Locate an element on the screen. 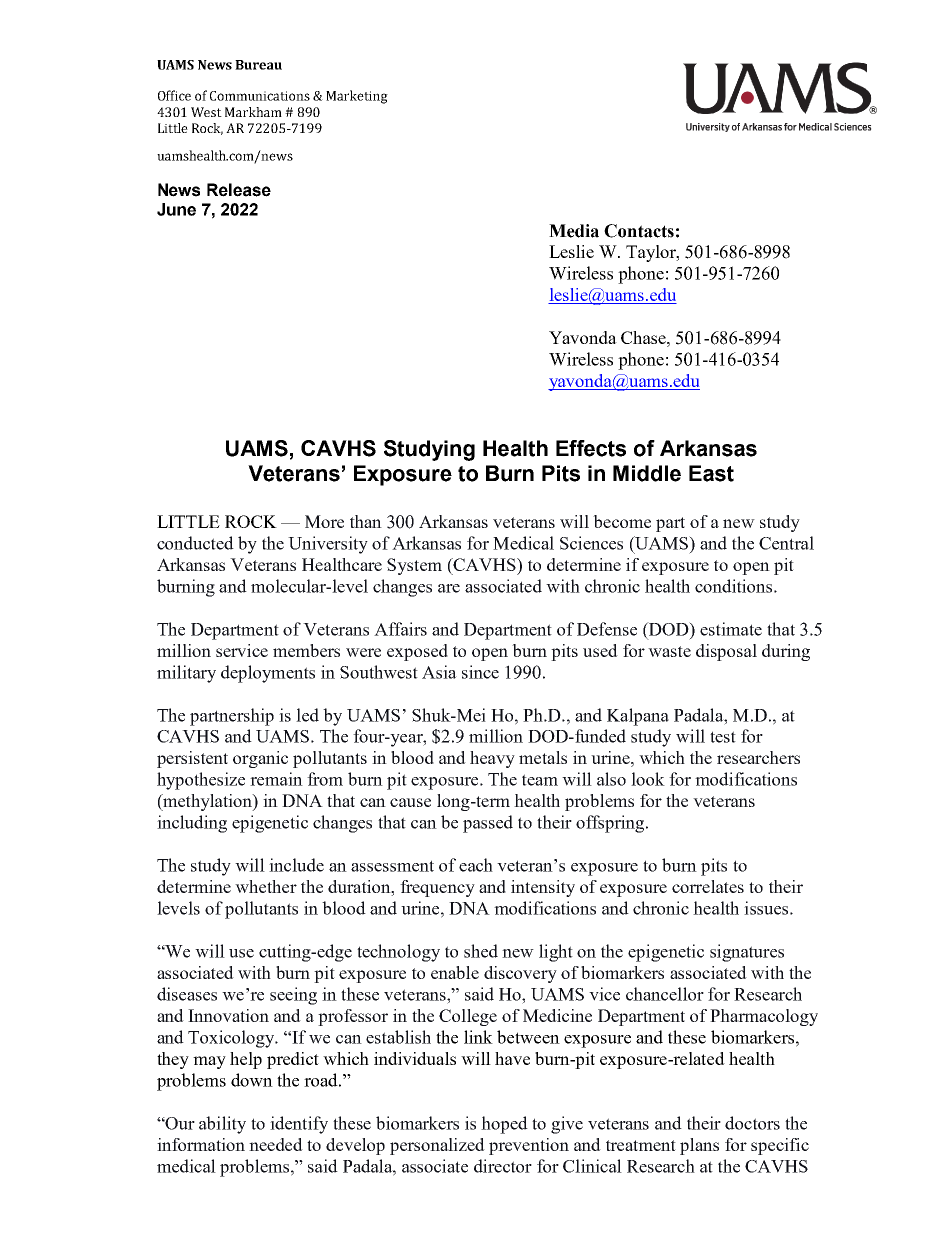  East is located at coordinates (711, 473).
